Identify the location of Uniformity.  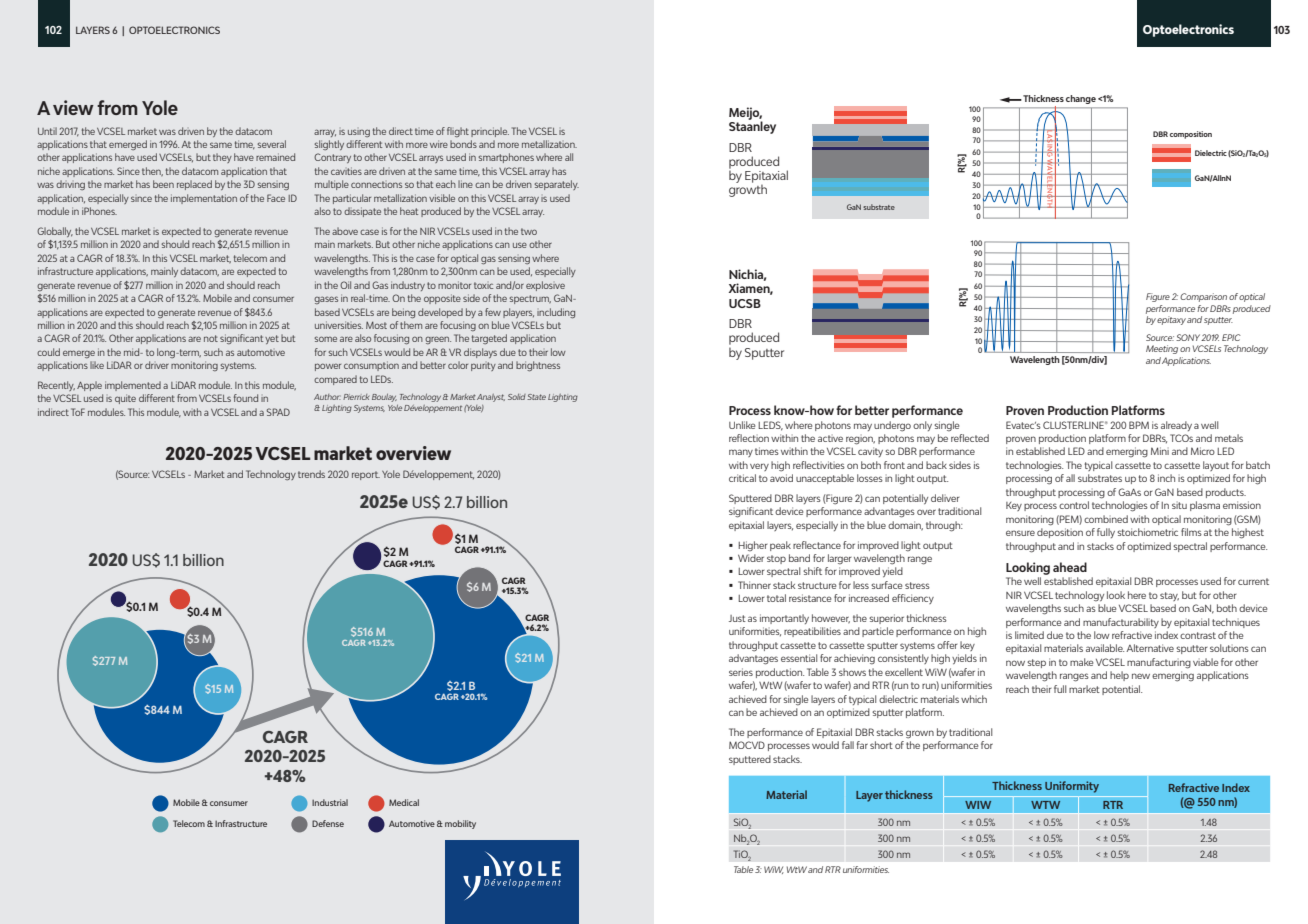
(1072, 787).
